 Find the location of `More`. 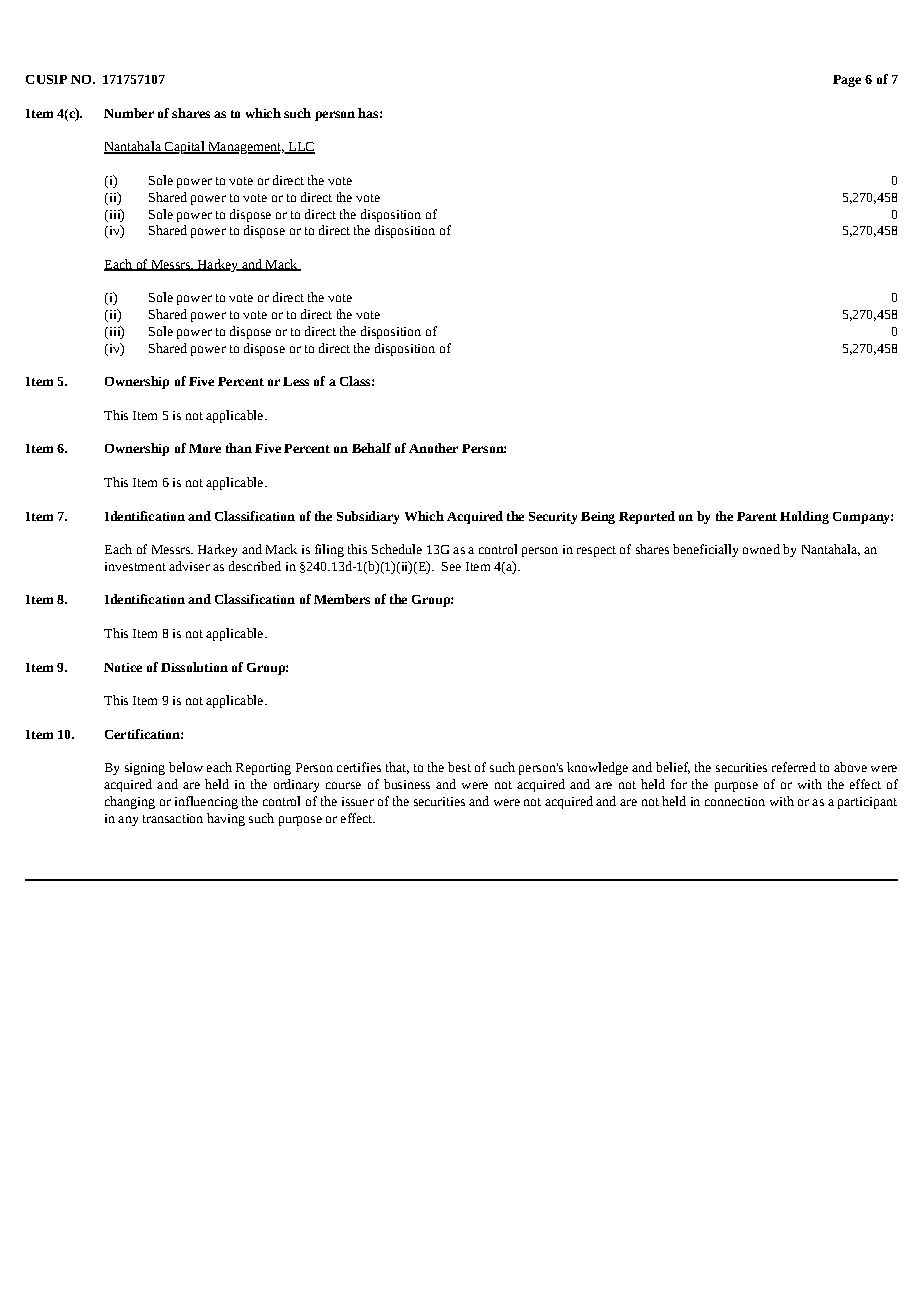

More is located at coordinates (205, 448).
